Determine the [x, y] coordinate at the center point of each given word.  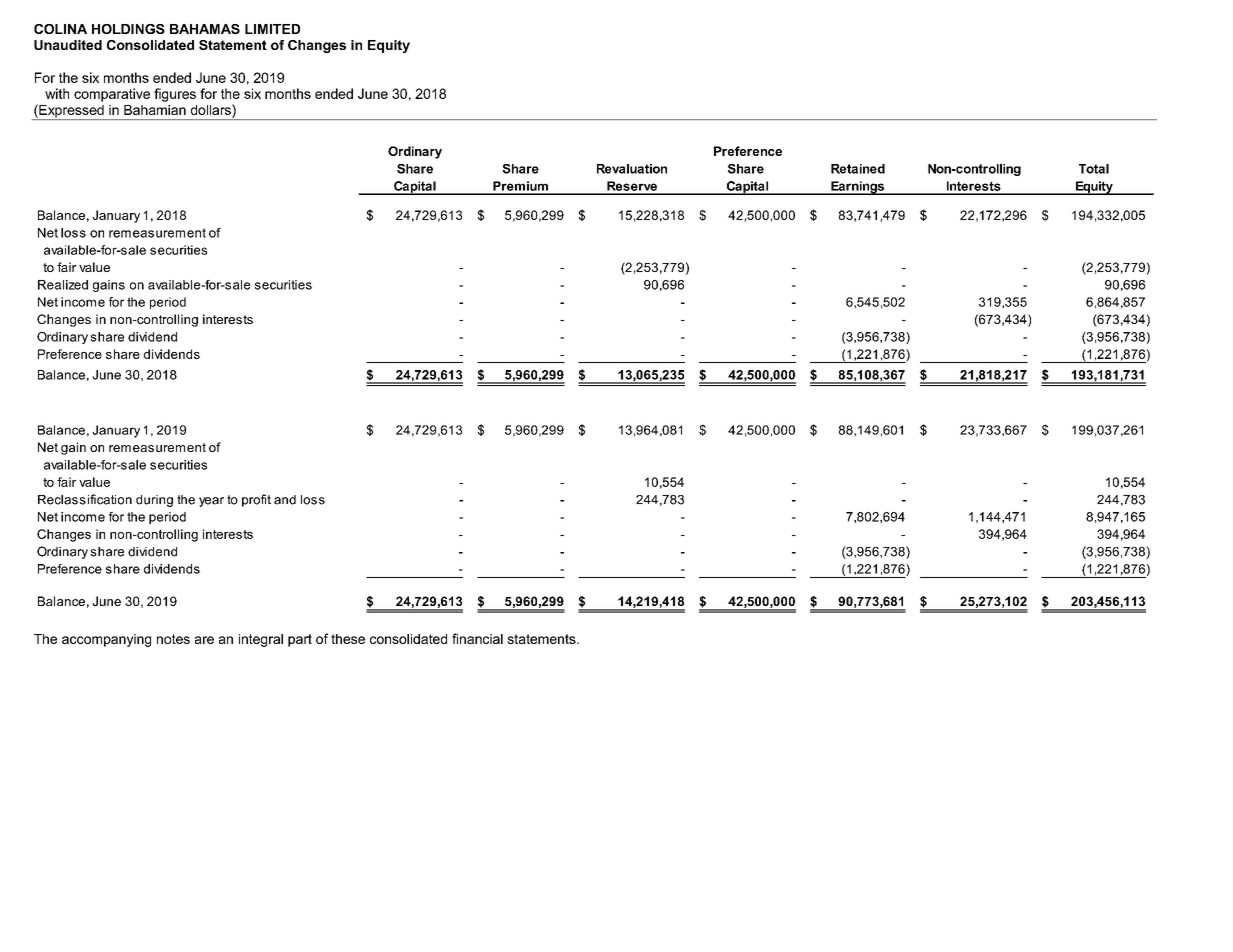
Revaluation [632, 169]
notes [173, 639]
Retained [858, 169]
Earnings [858, 188]
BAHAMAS [205, 29]
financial [477, 638]
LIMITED [272, 29]
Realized [63, 285]
